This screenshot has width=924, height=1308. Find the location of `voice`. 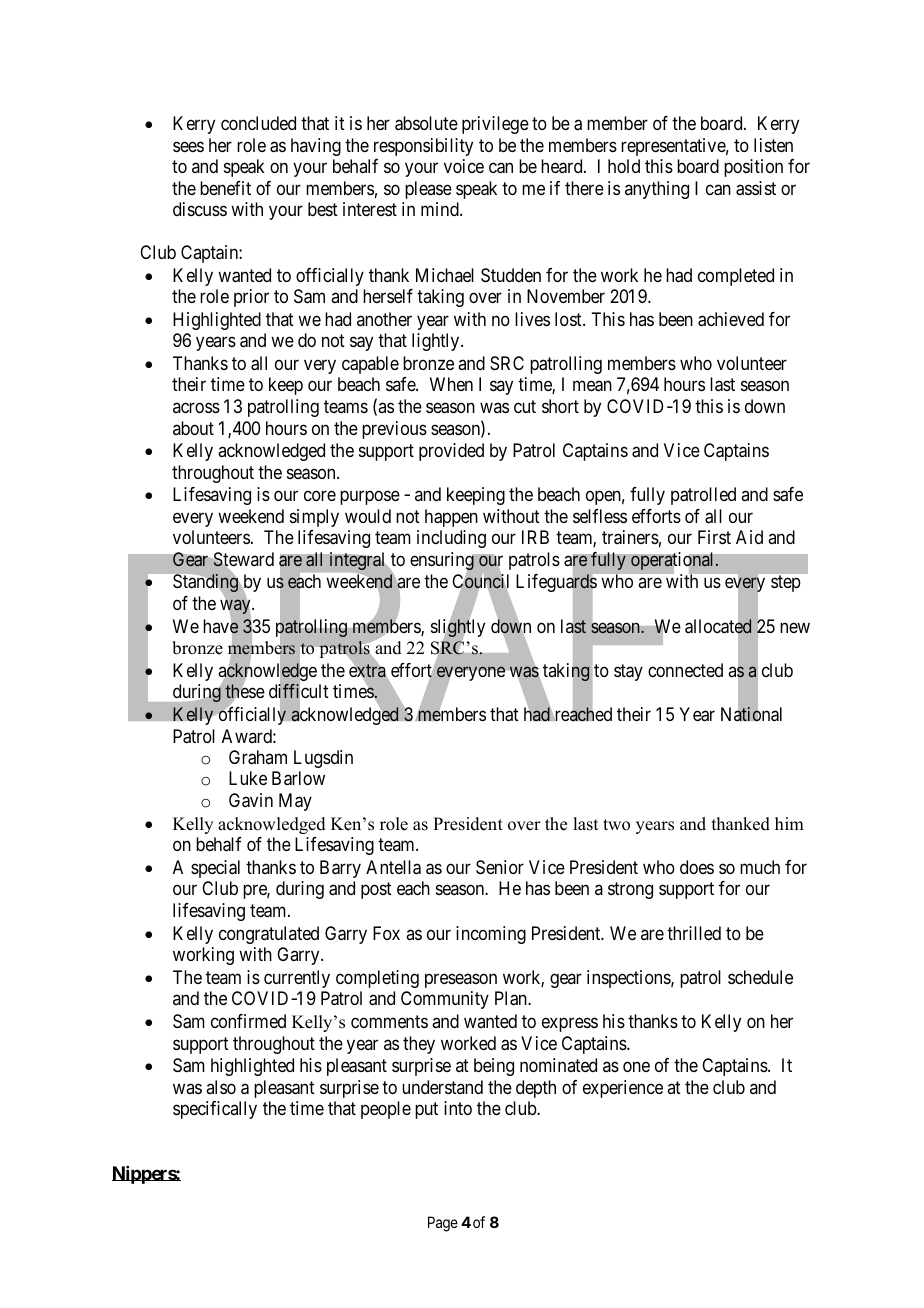

voice is located at coordinates (464, 166).
